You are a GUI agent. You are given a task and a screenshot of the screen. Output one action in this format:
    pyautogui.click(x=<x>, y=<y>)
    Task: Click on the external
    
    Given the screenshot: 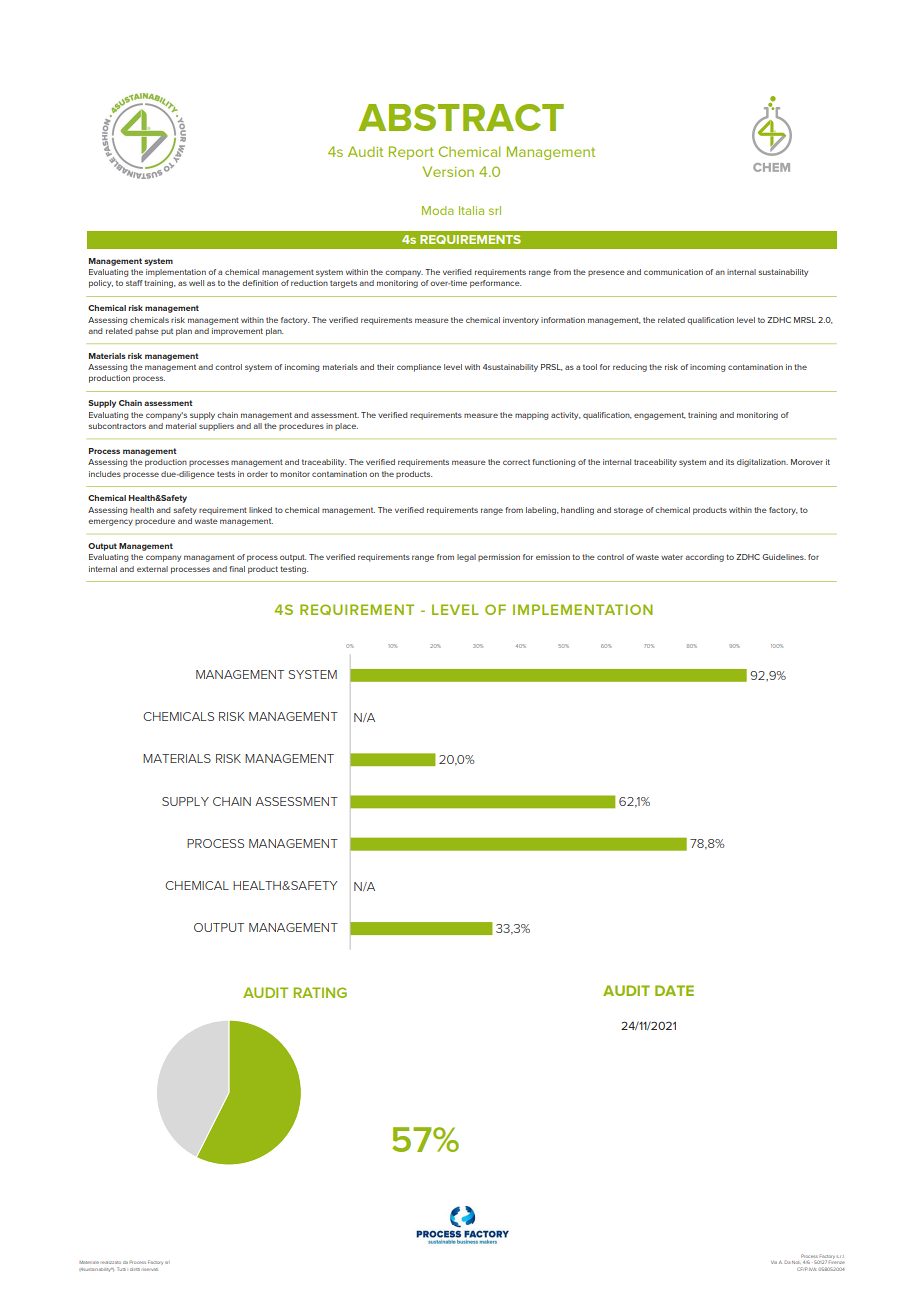 What is the action you would take?
    pyautogui.click(x=152, y=569)
